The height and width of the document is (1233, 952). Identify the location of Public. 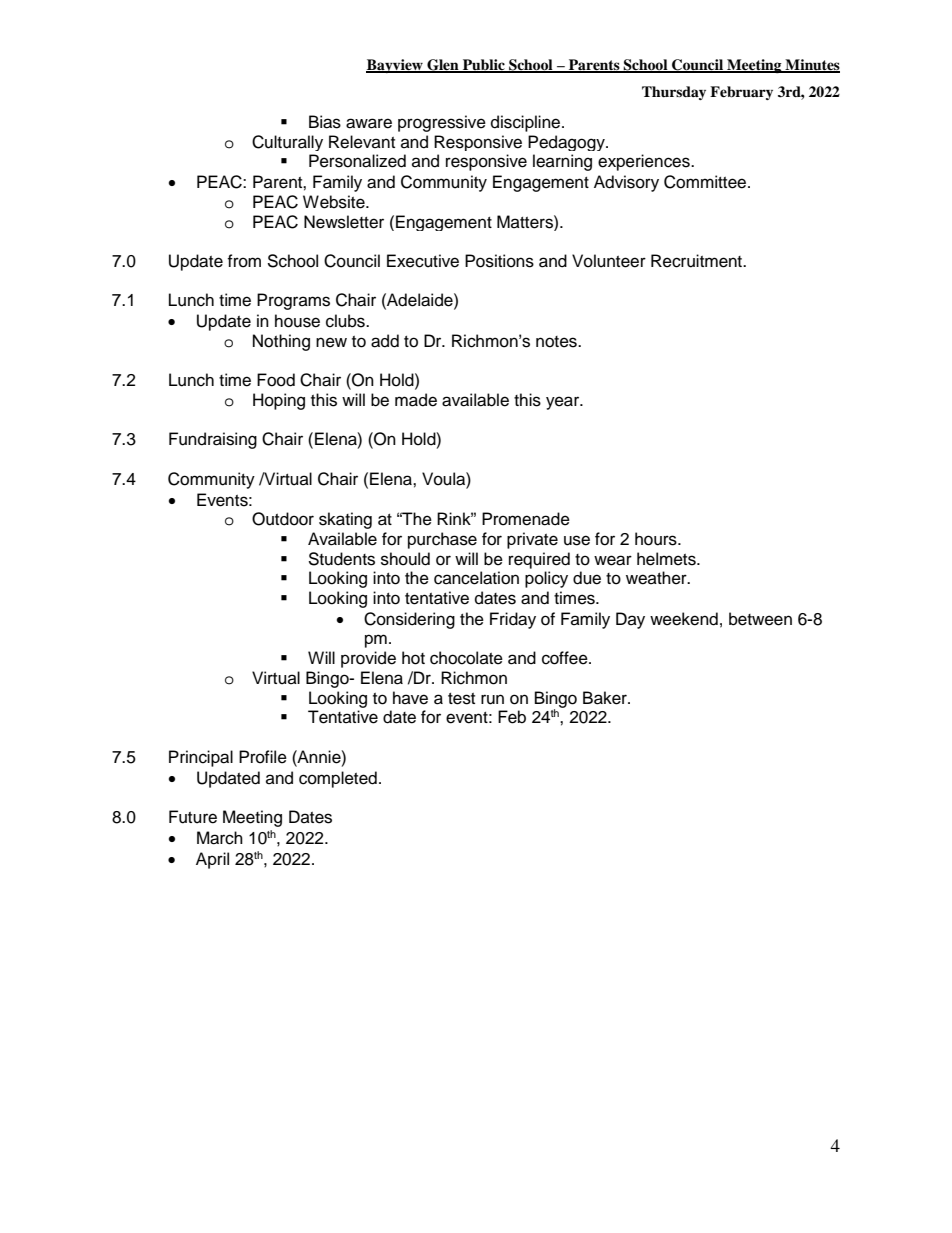
(484, 65).
